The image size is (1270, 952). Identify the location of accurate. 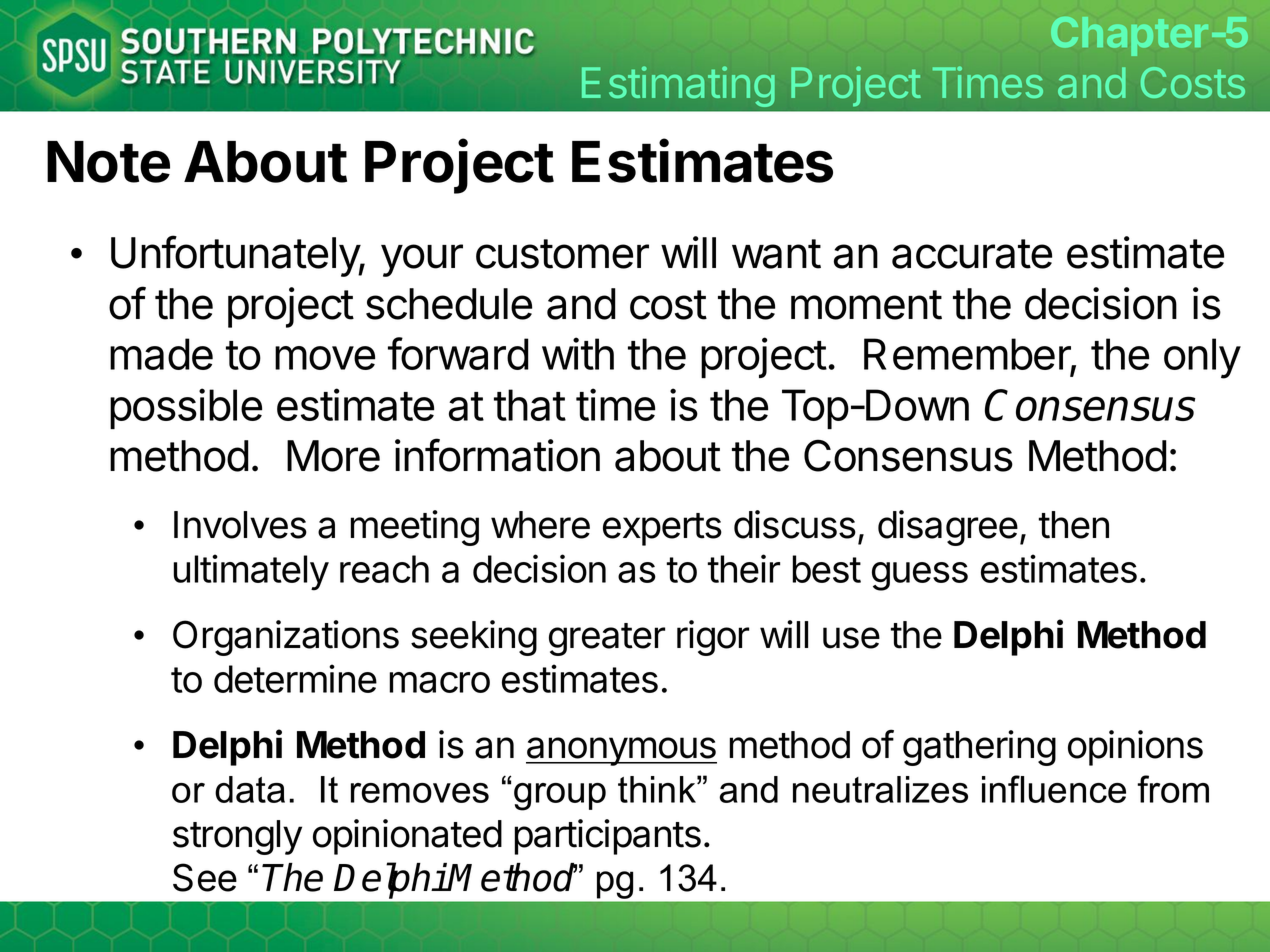
(972, 254).
